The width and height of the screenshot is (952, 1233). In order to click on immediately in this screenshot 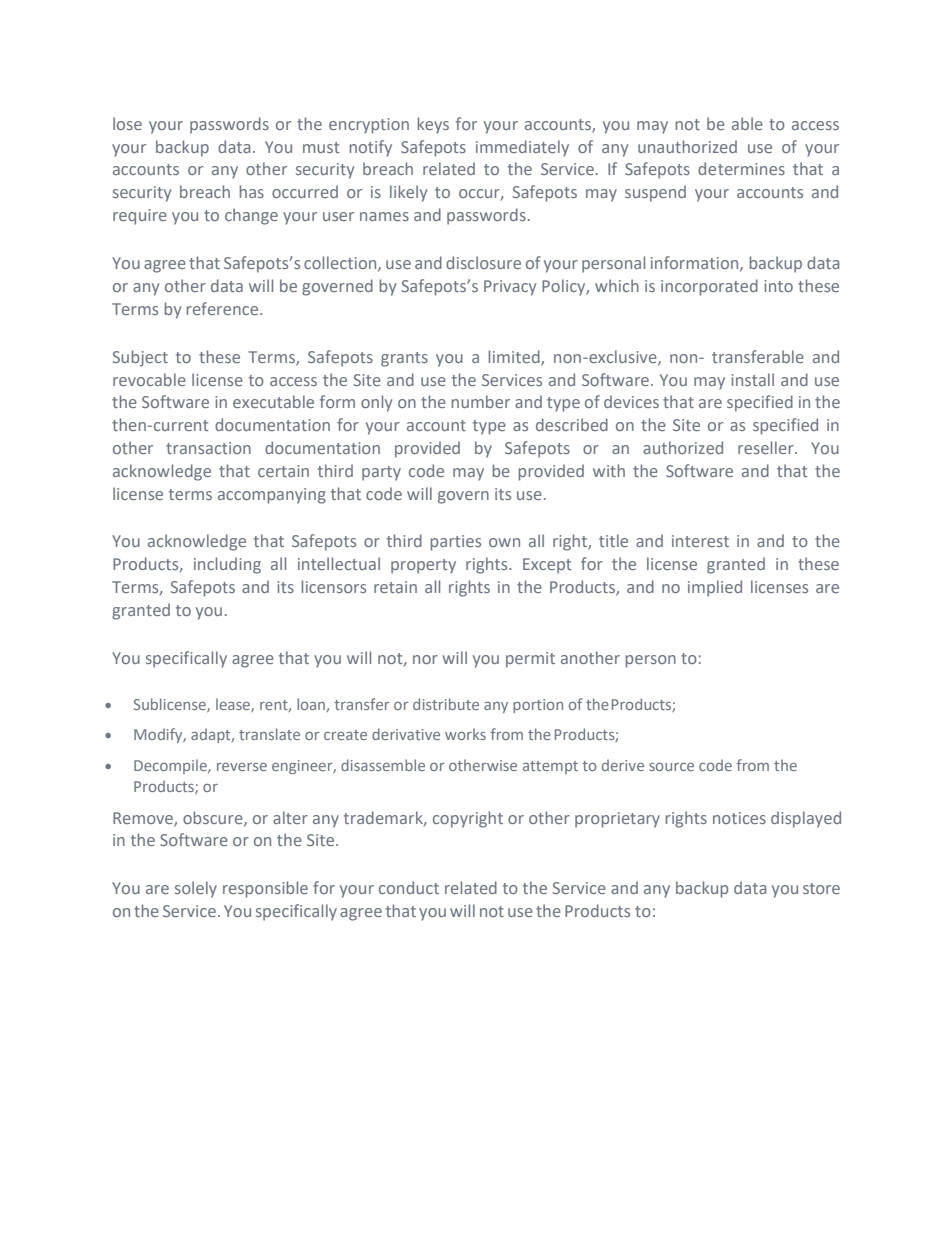, I will do `click(522, 148)`.
